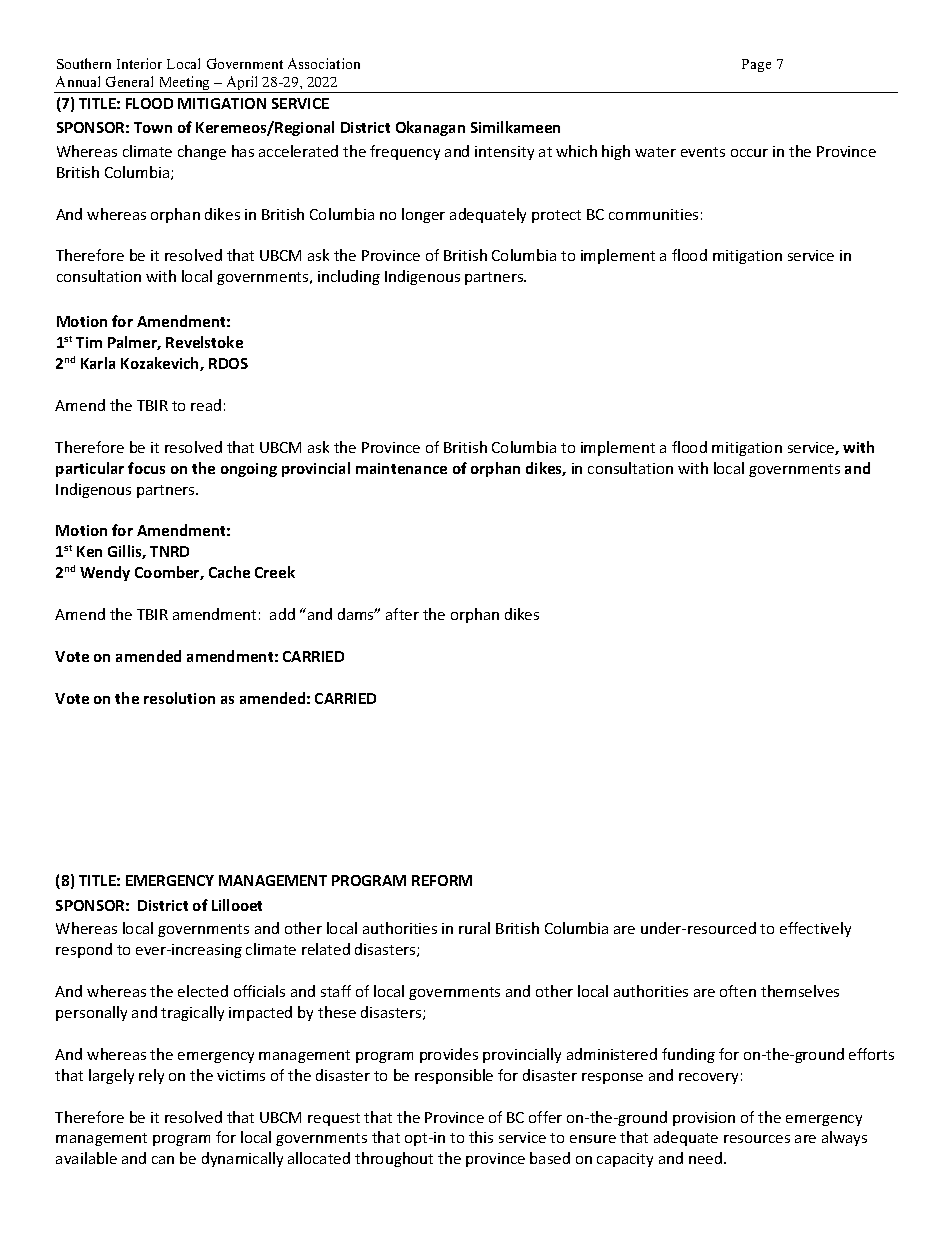 This screenshot has height=1233, width=952. What do you see at coordinates (504, 153) in the screenshot?
I see `intensity` at bounding box center [504, 153].
